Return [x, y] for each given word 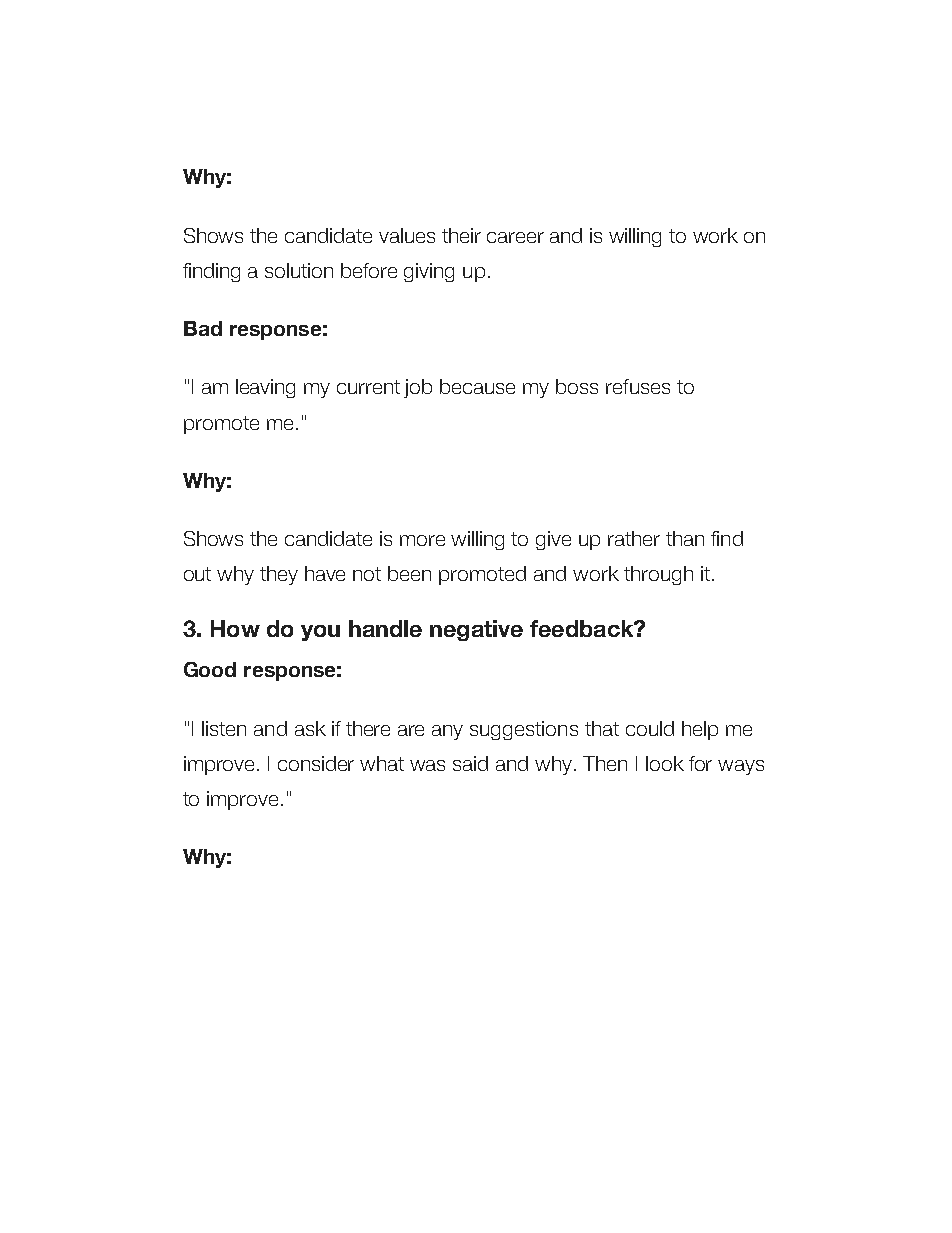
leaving [265, 388]
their [461, 235]
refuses [638, 386]
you [320, 633]
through [658, 575]
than [685, 538]
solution [299, 270]
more [422, 540]
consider [316, 763]
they [279, 575]
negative [476, 630]
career [515, 237]
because [477, 386]
